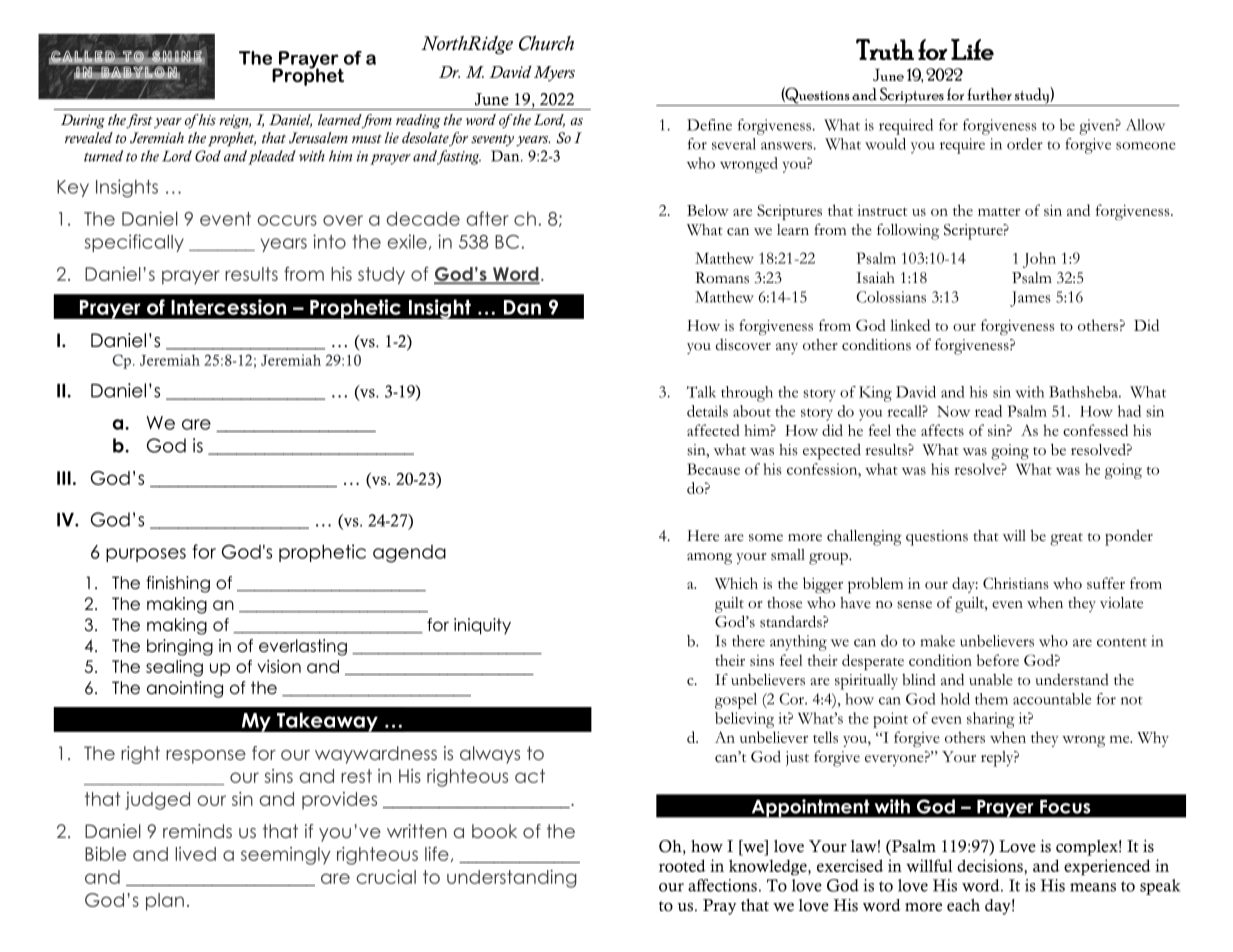  Describe the element at coordinates (682, 865) in the page. I see `rooted` at that location.
